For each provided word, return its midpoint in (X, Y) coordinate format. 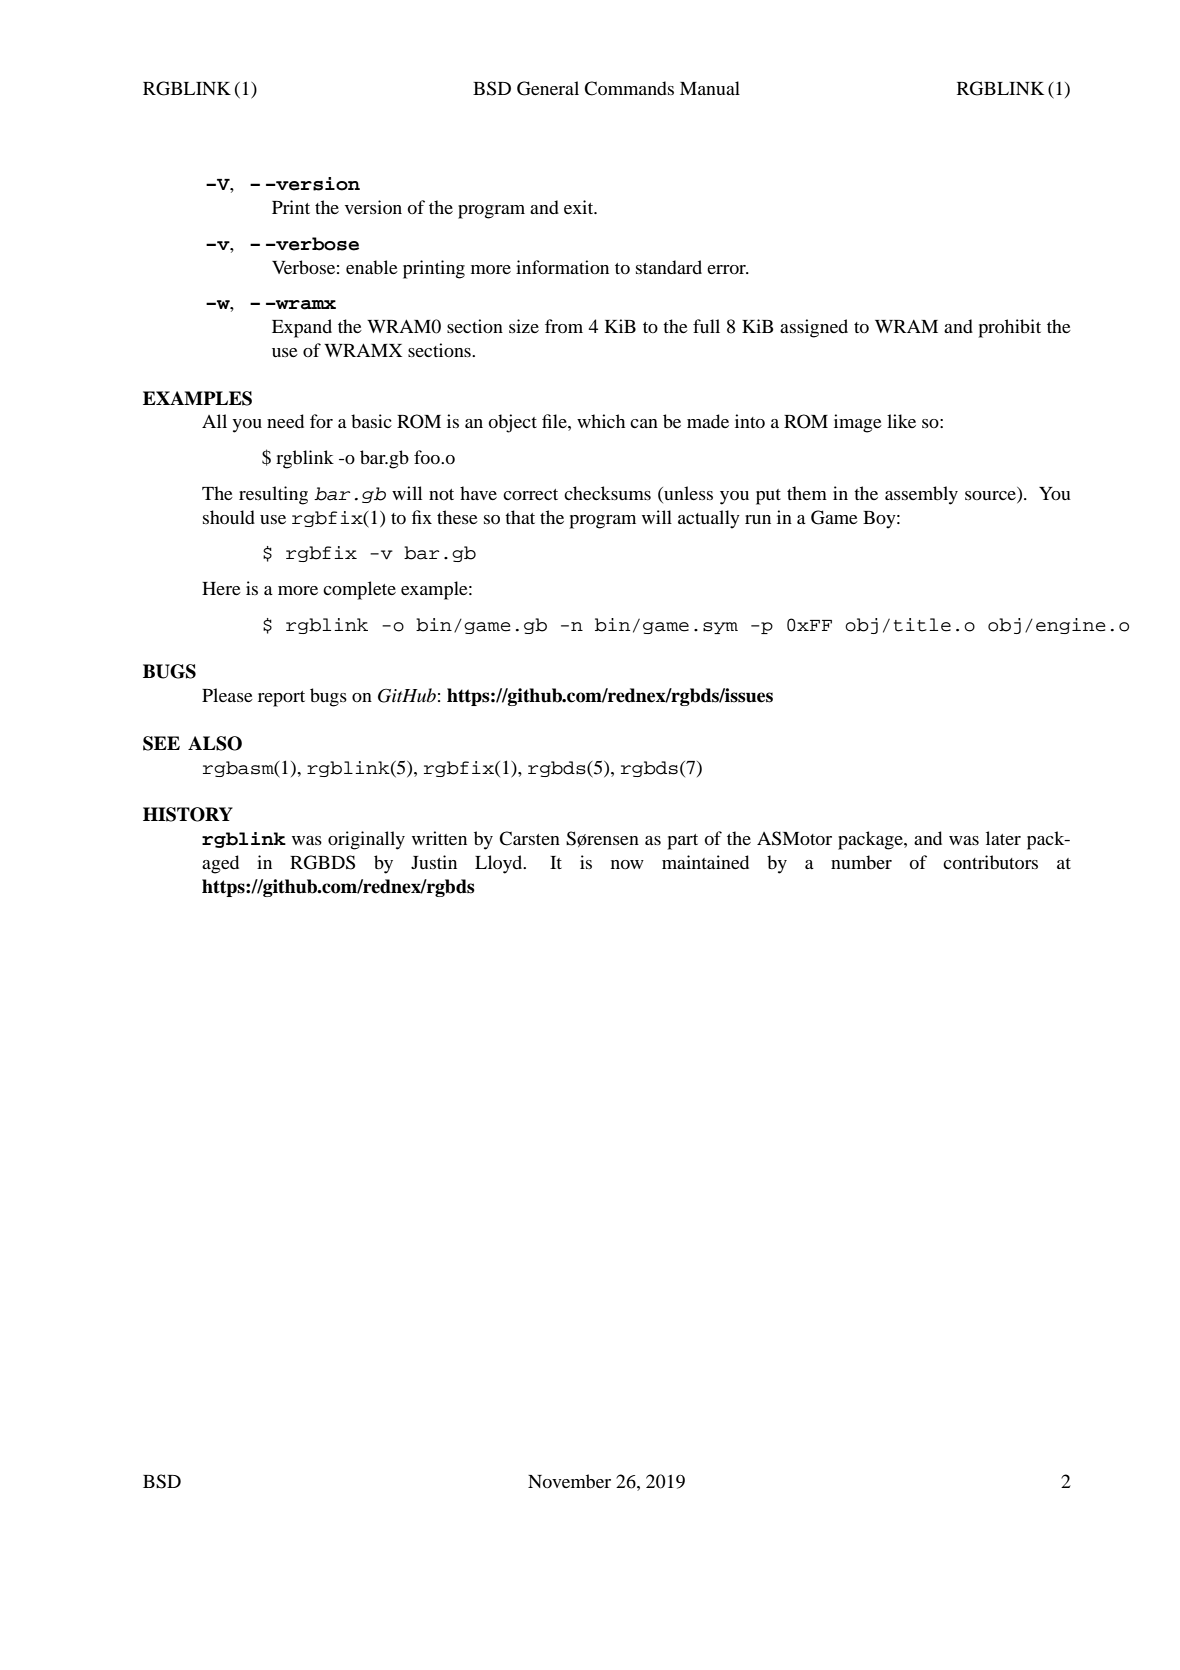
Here (221, 588)
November (569, 1481)
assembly (921, 495)
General (548, 88)
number (861, 862)
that (520, 517)
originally (366, 840)
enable (372, 267)
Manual (710, 88)
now (627, 864)
